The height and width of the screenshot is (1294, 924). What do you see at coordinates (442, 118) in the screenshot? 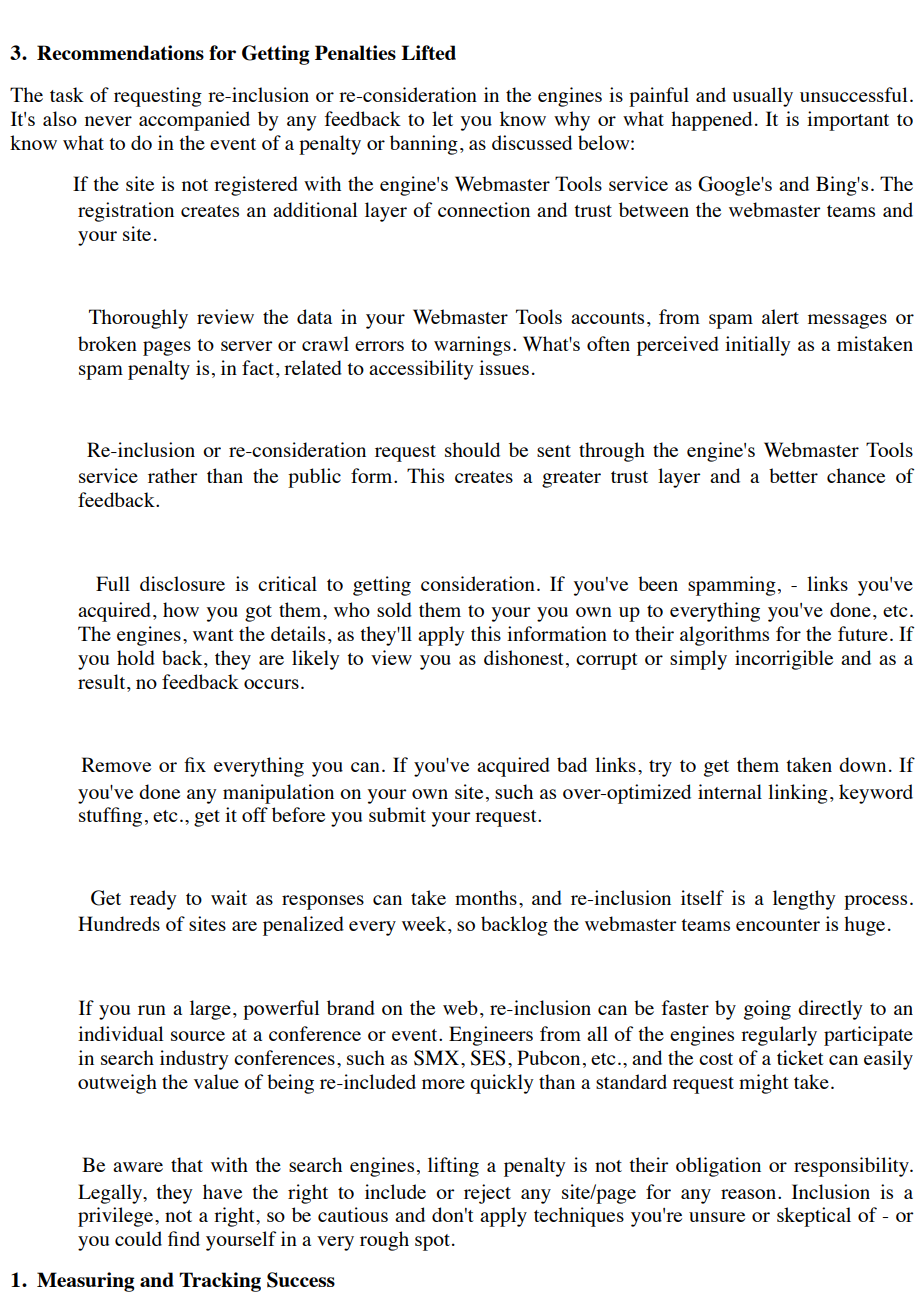
I see `let` at bounding box center [442, 118].
